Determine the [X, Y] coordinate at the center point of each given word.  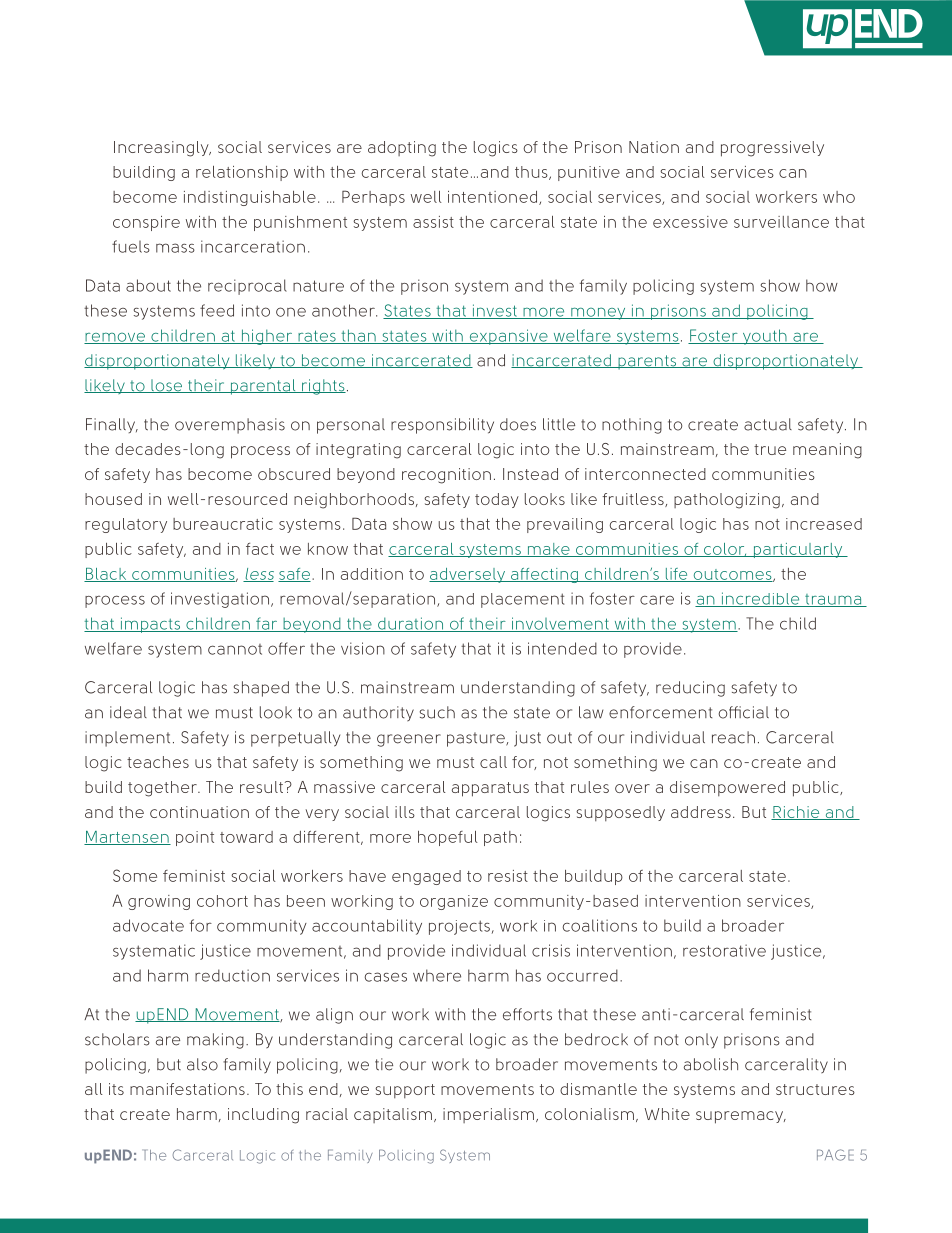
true [770, 449]
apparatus [490, 789]
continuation [199, 812]
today [497, 500]
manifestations [187, 1089]
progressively [772, 149]
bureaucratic [223, 524]
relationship [242, 173]
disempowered [727, 788]
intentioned [494, 198]
